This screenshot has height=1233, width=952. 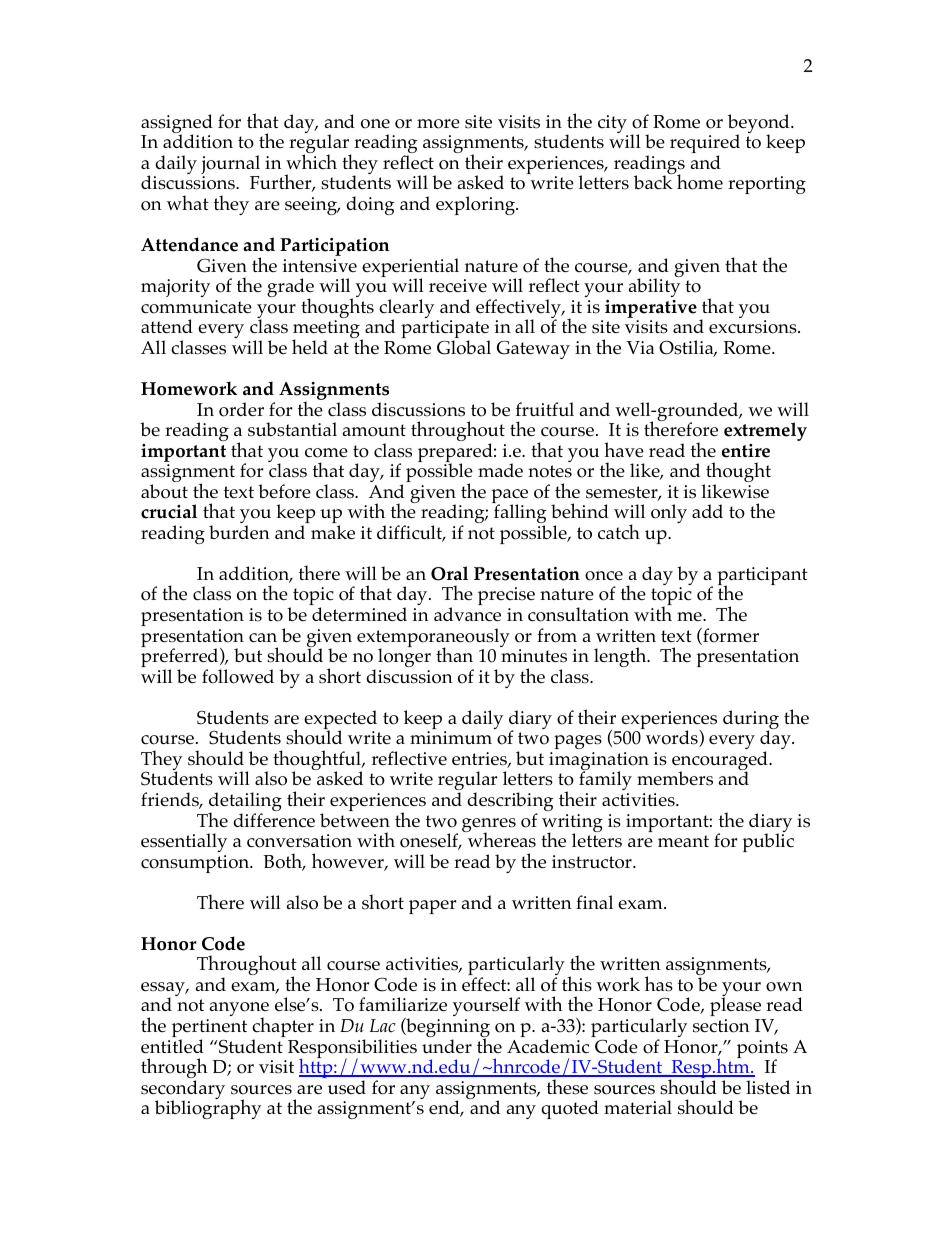 What do you see at coordinates (467, 614) in the screenshot?
I see `advance` at bounding box center [467, 614].
